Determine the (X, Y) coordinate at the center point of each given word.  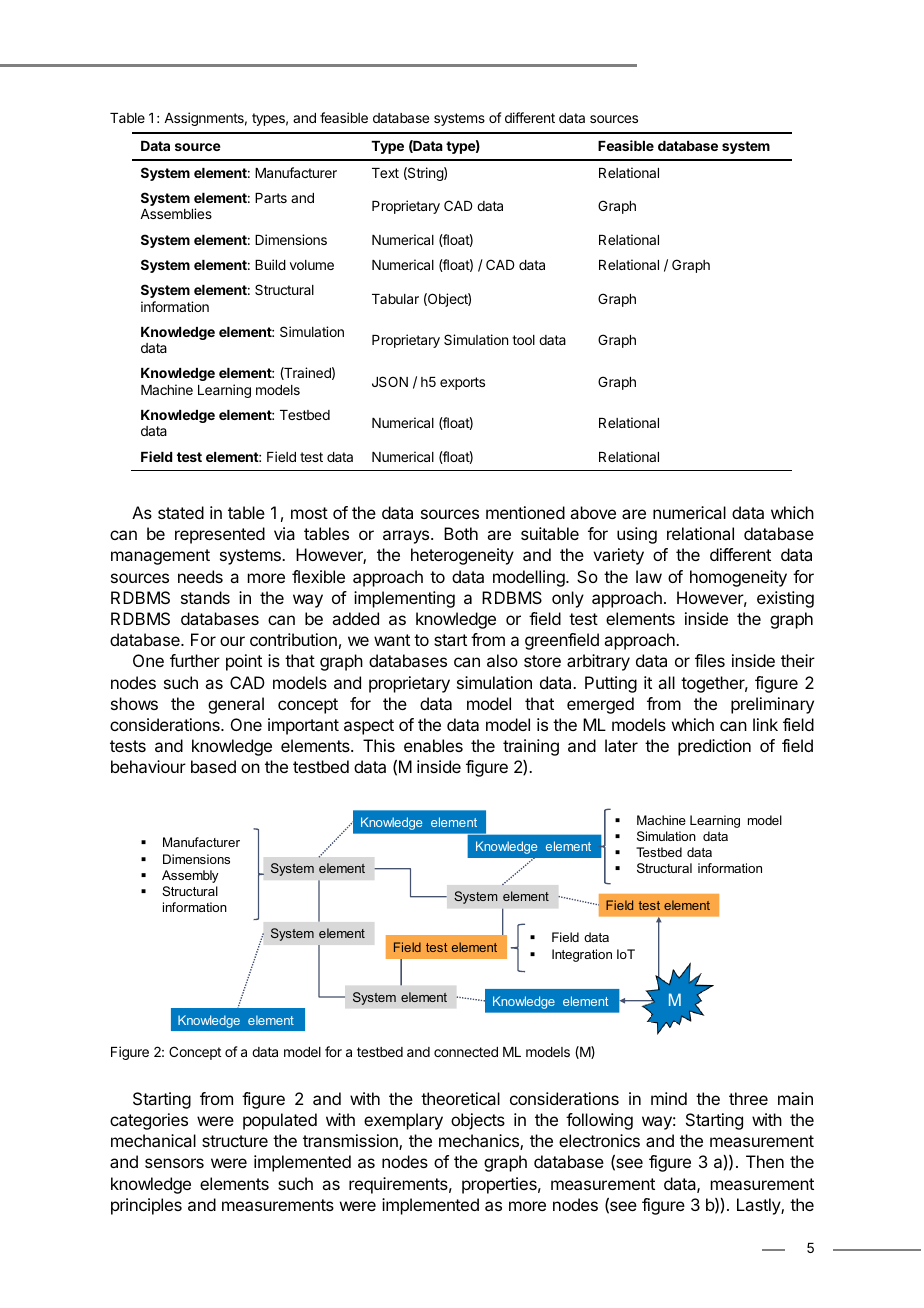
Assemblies (176, 213)
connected (466, 1052)
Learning (224, 391)
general (236, 705)
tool (523, 340)
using (637, 535)
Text (385, 173)
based (213, 766)
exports (462, 383)
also (502, 660)
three (748, 1098)
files (710, 660)
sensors (174, 1163)
